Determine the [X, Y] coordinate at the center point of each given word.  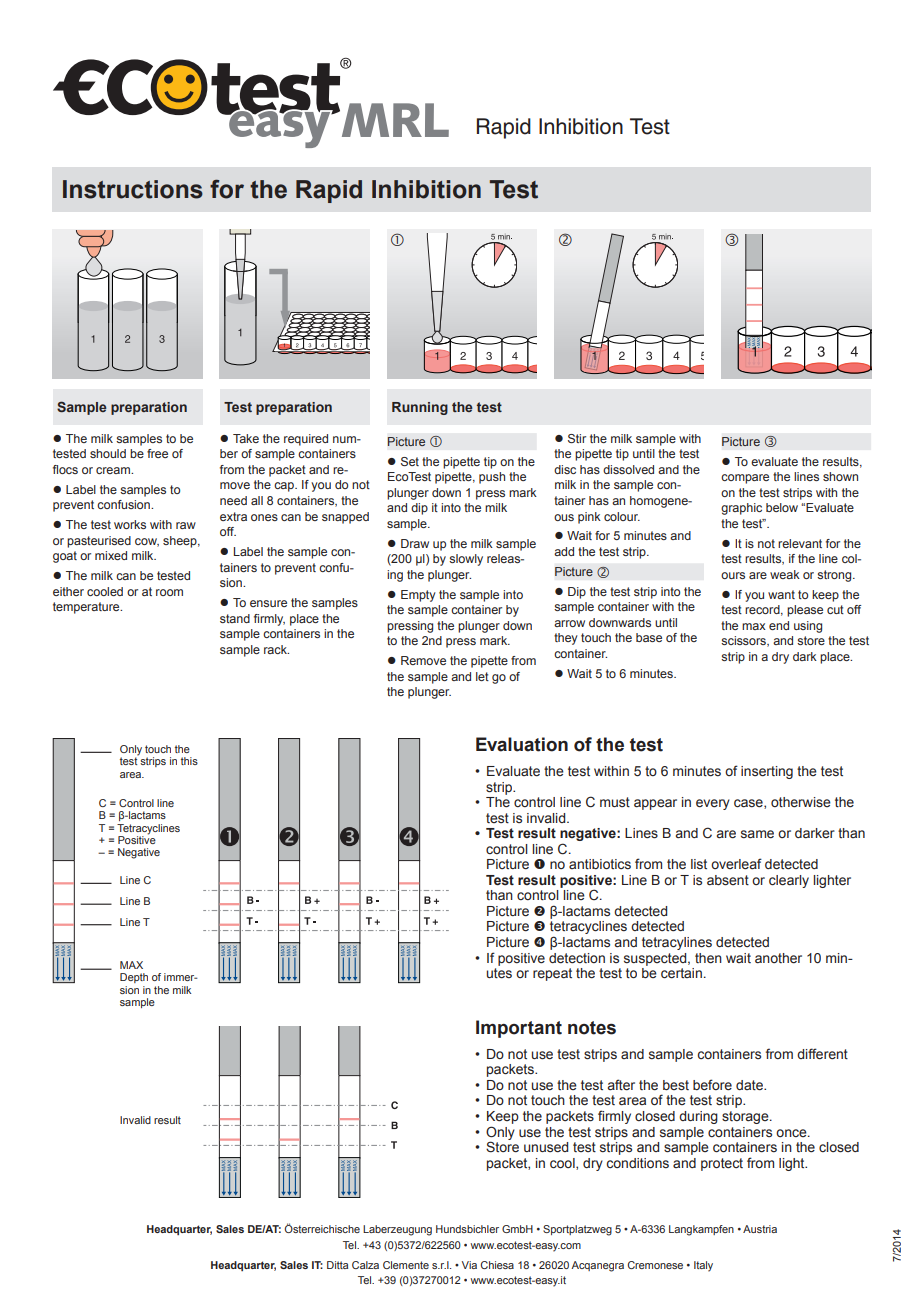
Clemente [406, 1265]
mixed [111, 555]
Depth [134, 978]
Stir [577, 438]
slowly [466, 560]
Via [469, 1265]
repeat [552, 974]
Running [420, 408]
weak [785, 574]
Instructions [133, 189]
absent [728, 880]
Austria [760, 1229]
